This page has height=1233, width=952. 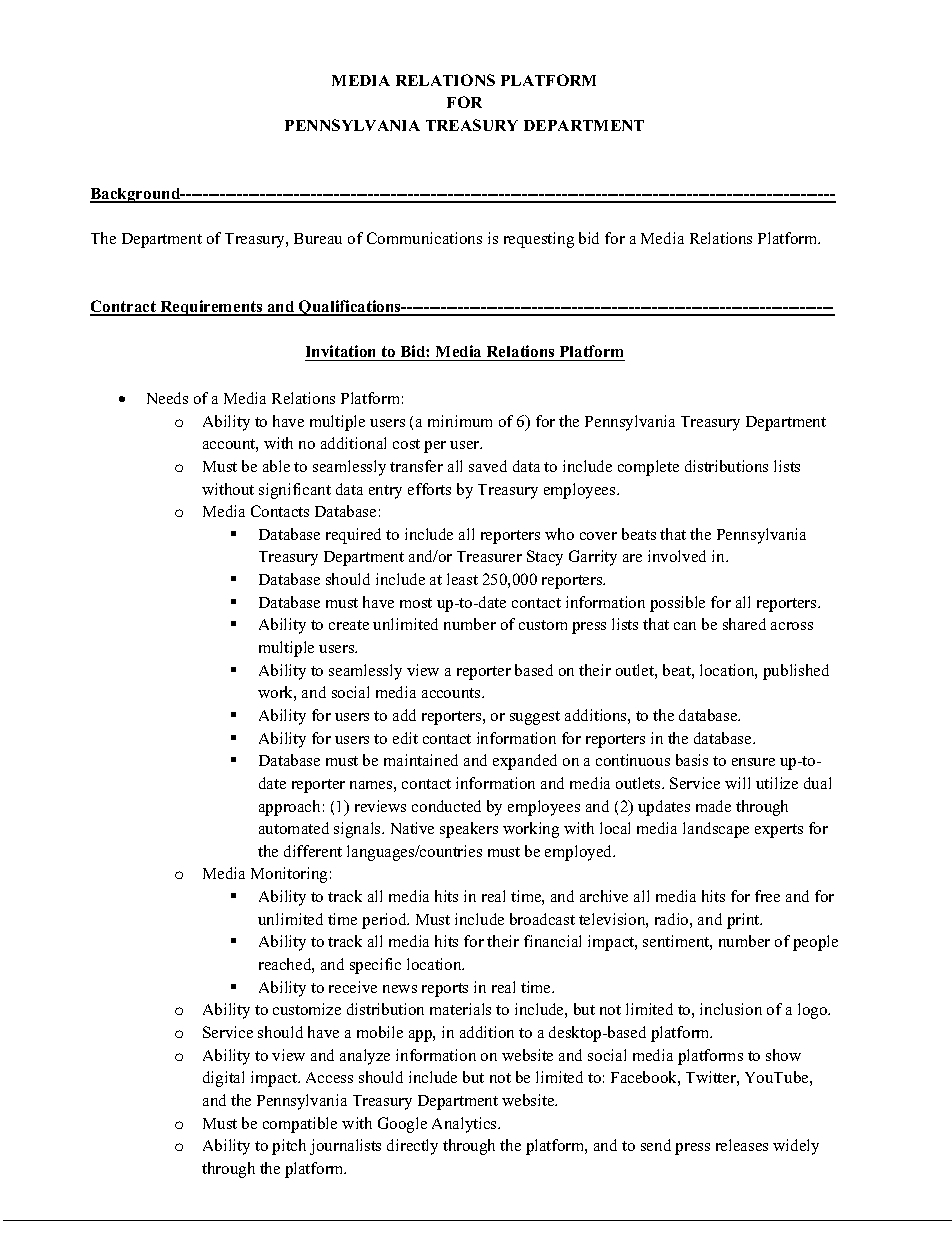 What do you see at coordinates (466, 1125) in the page?
I see `Analytics` at bounding box center [466, 1125].
